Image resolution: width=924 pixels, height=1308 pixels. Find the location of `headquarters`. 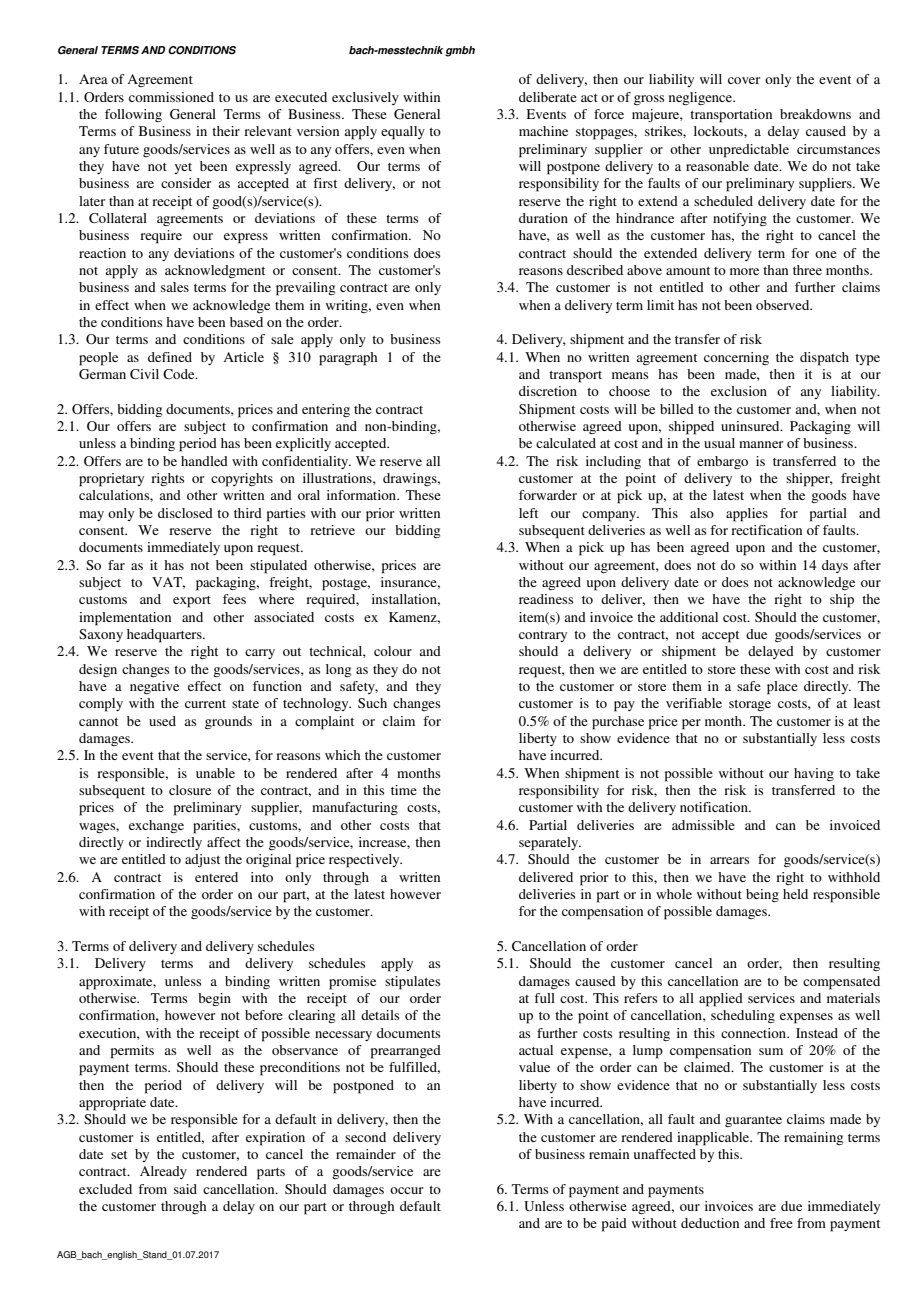

headquarters is located at coordinates (165, 636).
